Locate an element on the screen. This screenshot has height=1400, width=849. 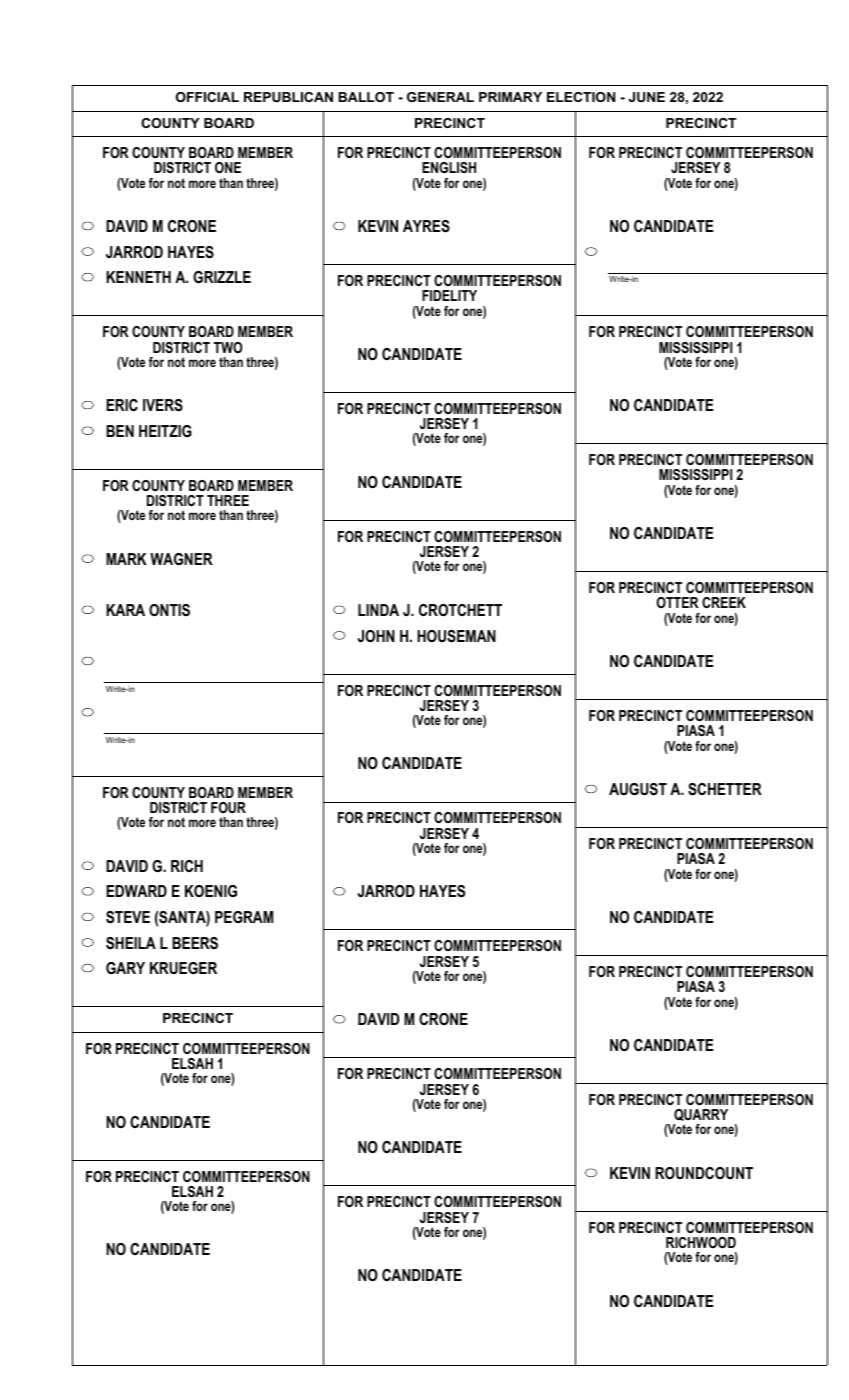
JUNE is located at coordinates (647, 97).
